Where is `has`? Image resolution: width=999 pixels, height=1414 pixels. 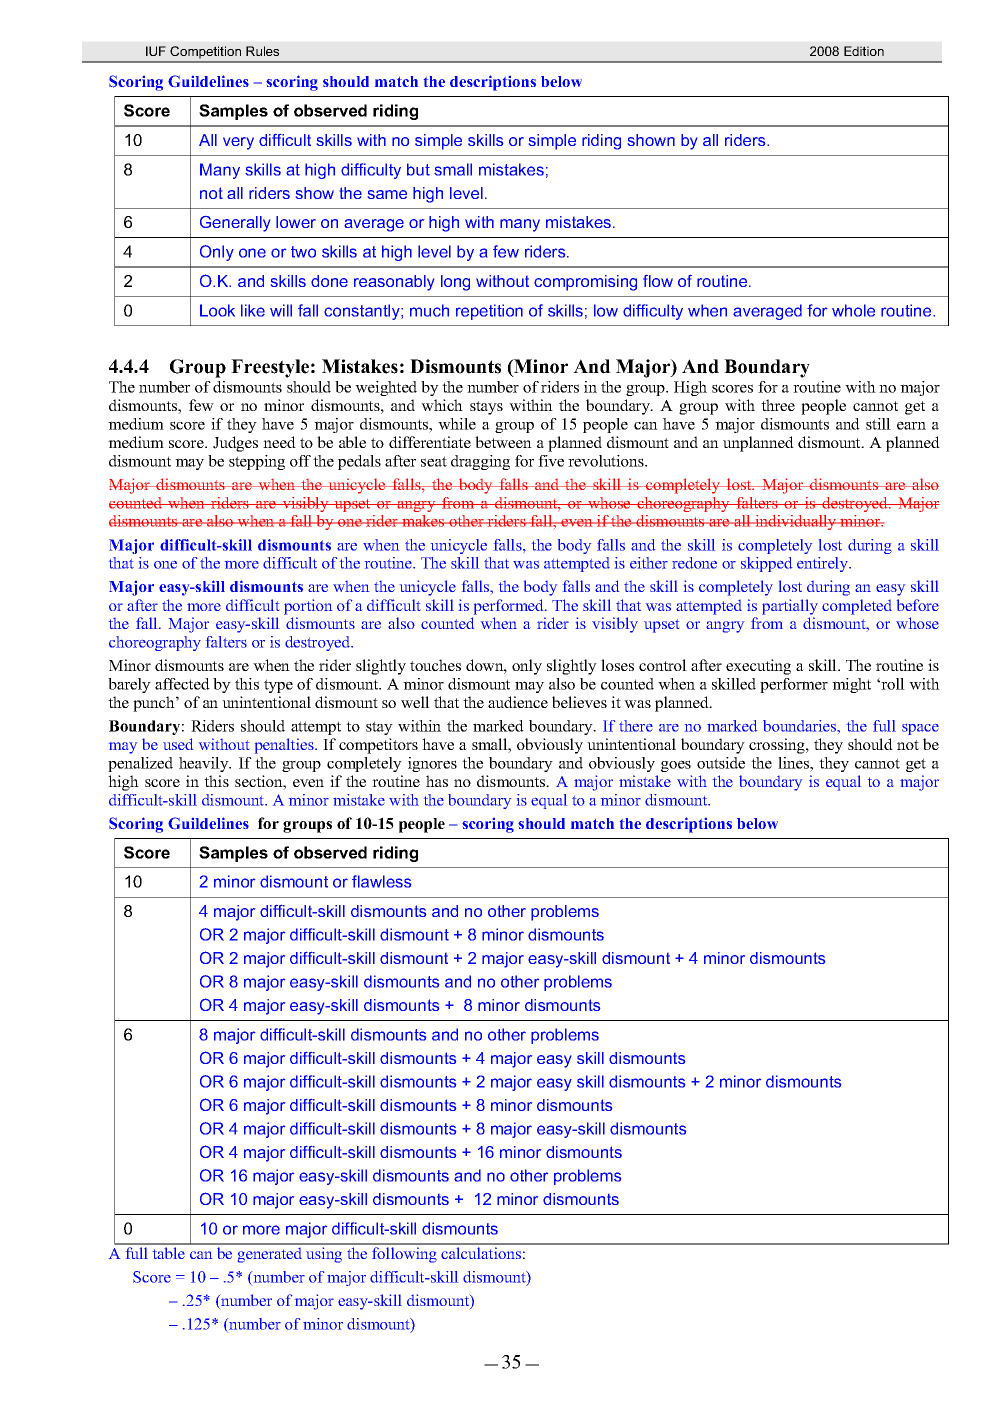
has is located at coordinates (437, 781).
